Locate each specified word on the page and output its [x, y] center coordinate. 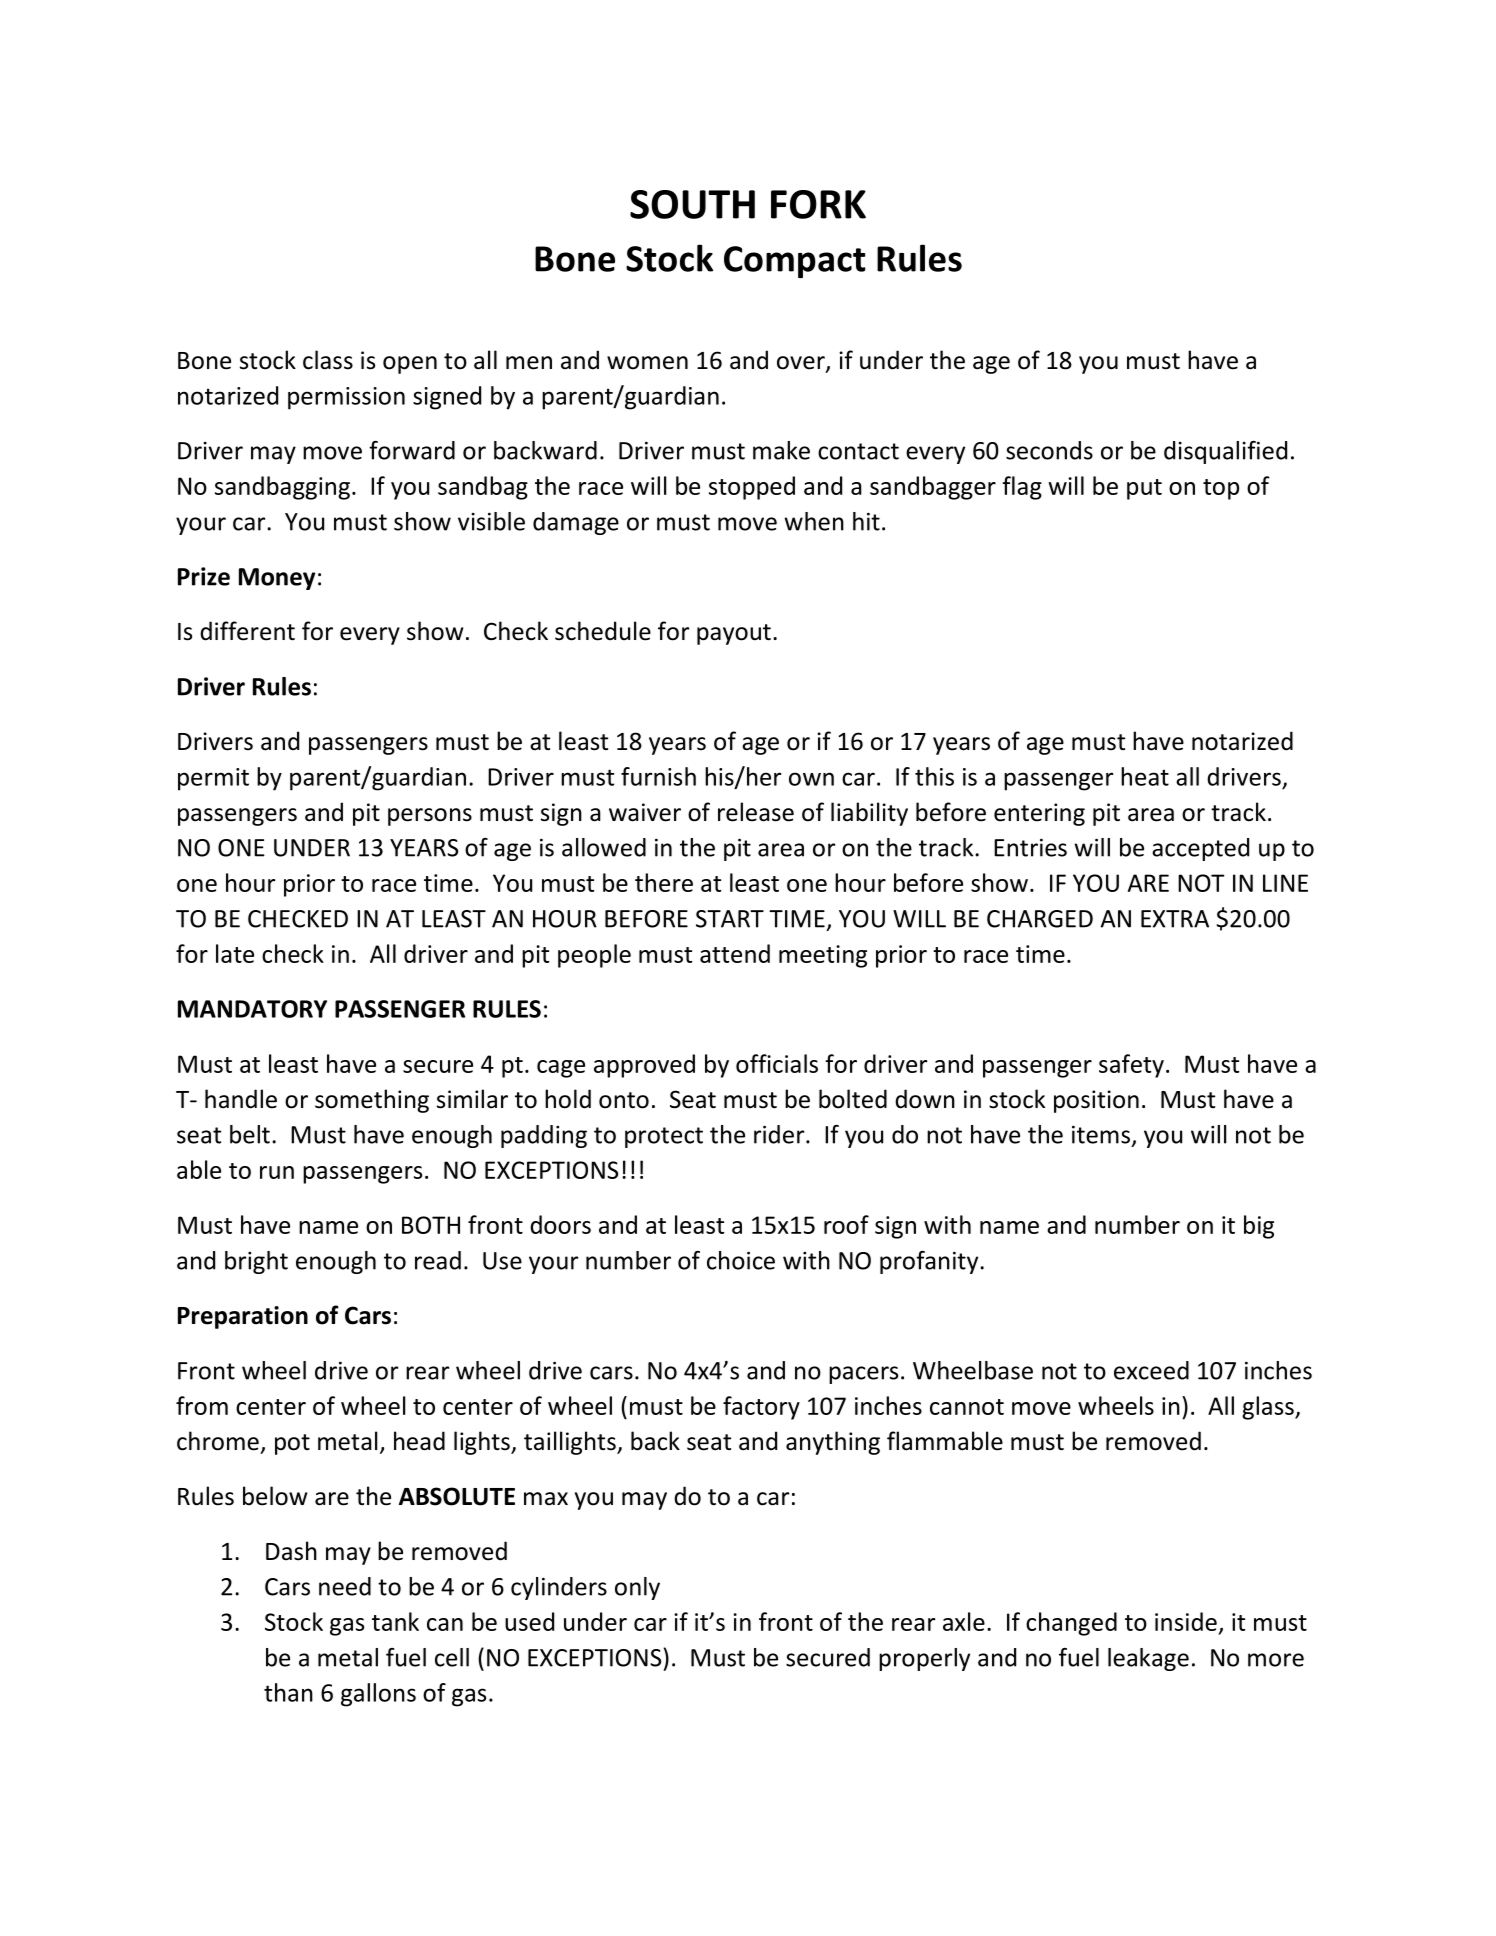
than [288, 1692]
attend [735, 953]
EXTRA [1175, 919]
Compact [794, 262]
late [235, 953]
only [637, 1588]
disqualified [1225, 452]
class [328, 360]
